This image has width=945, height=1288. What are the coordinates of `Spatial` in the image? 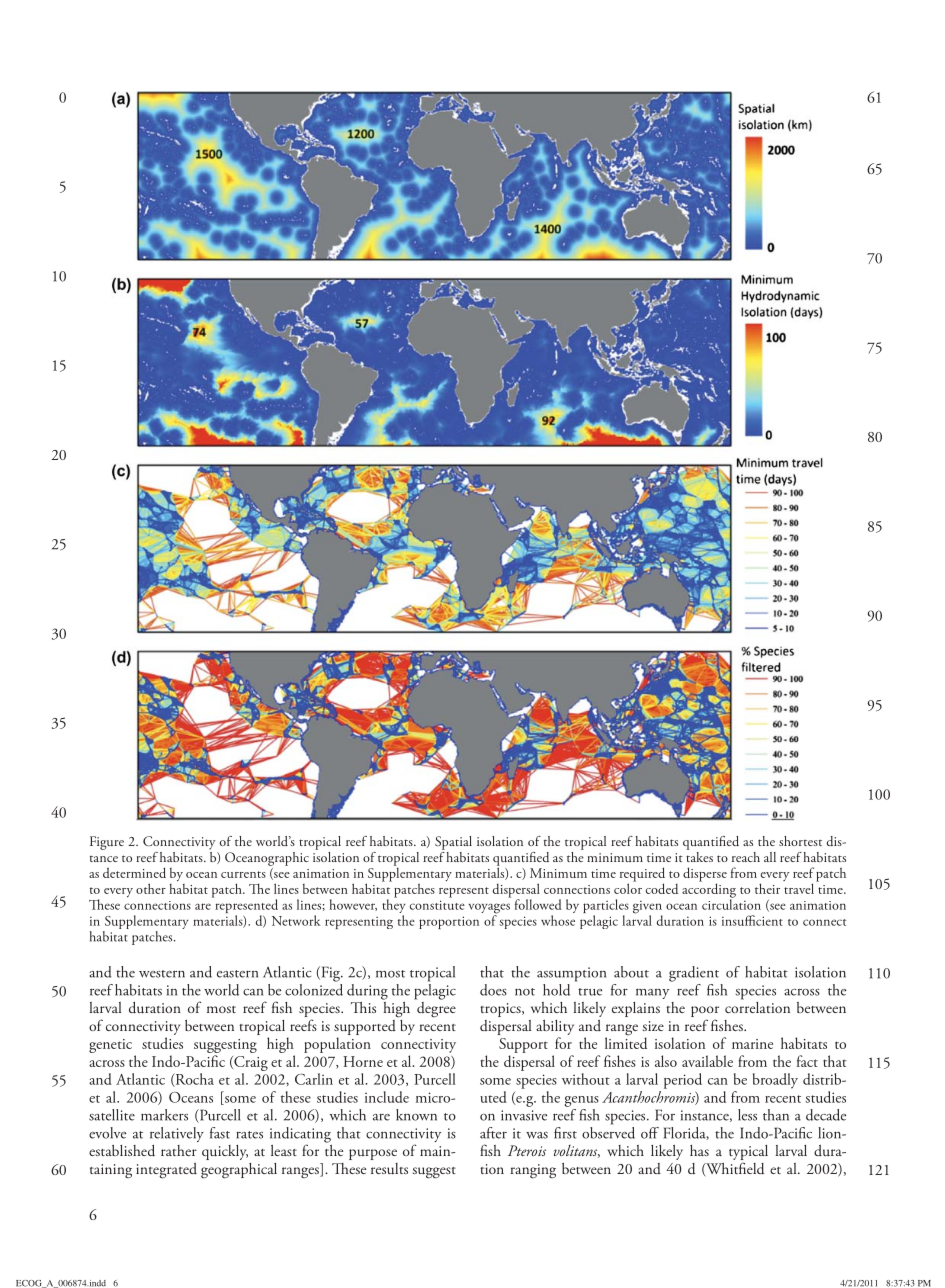 It's located at (453, 843).
